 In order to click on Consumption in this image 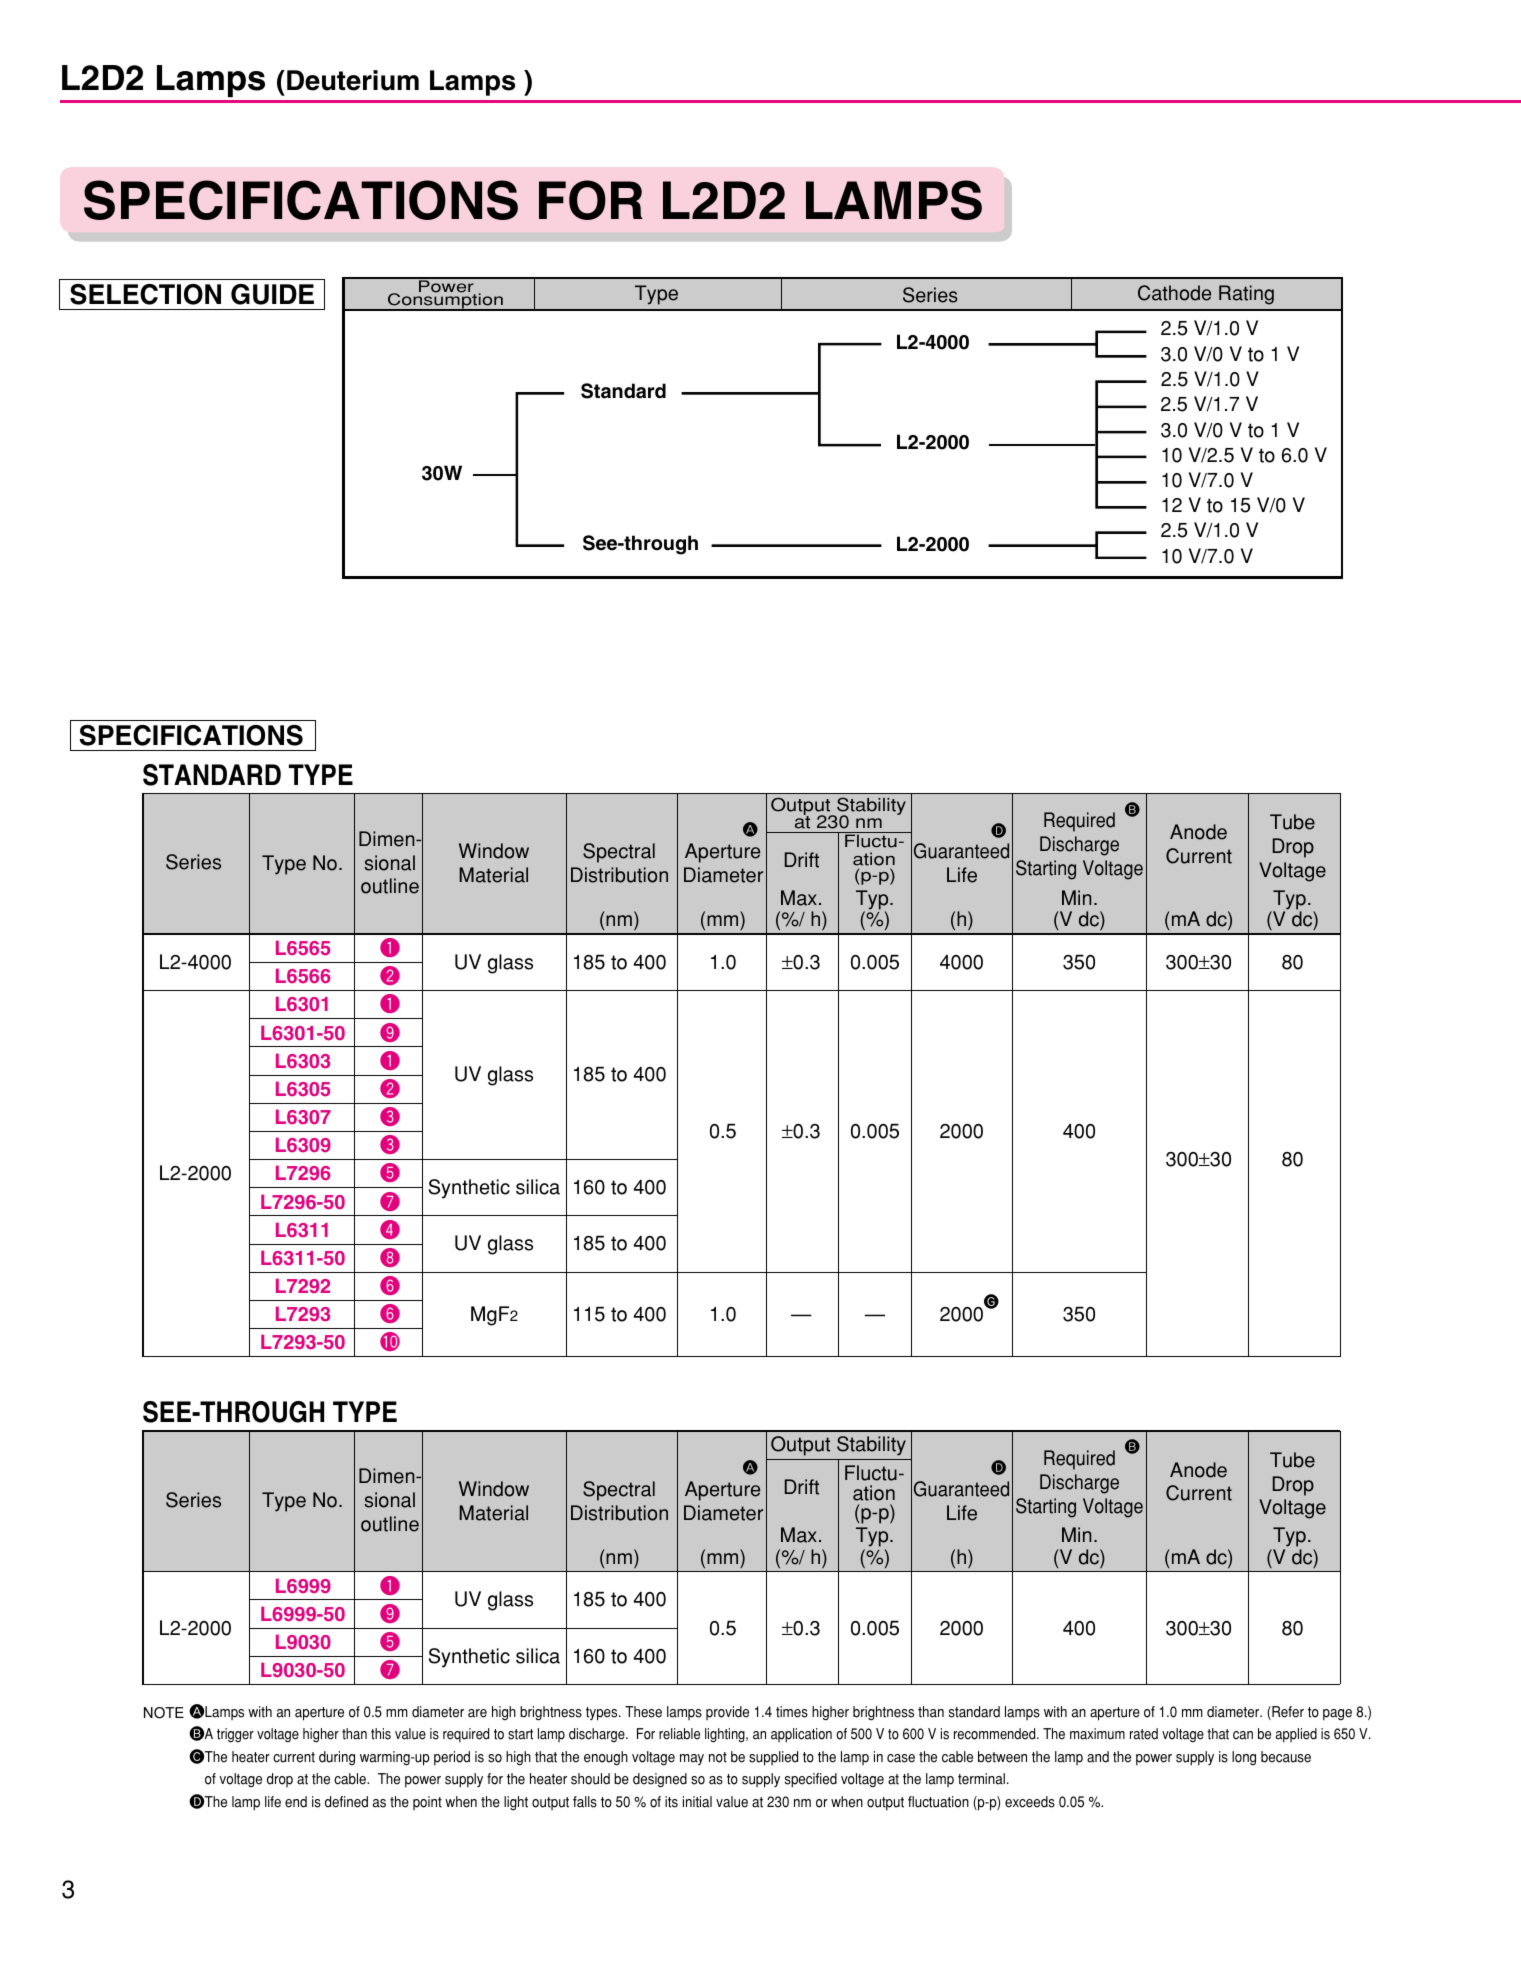, I will do `click(445, 301)`.
